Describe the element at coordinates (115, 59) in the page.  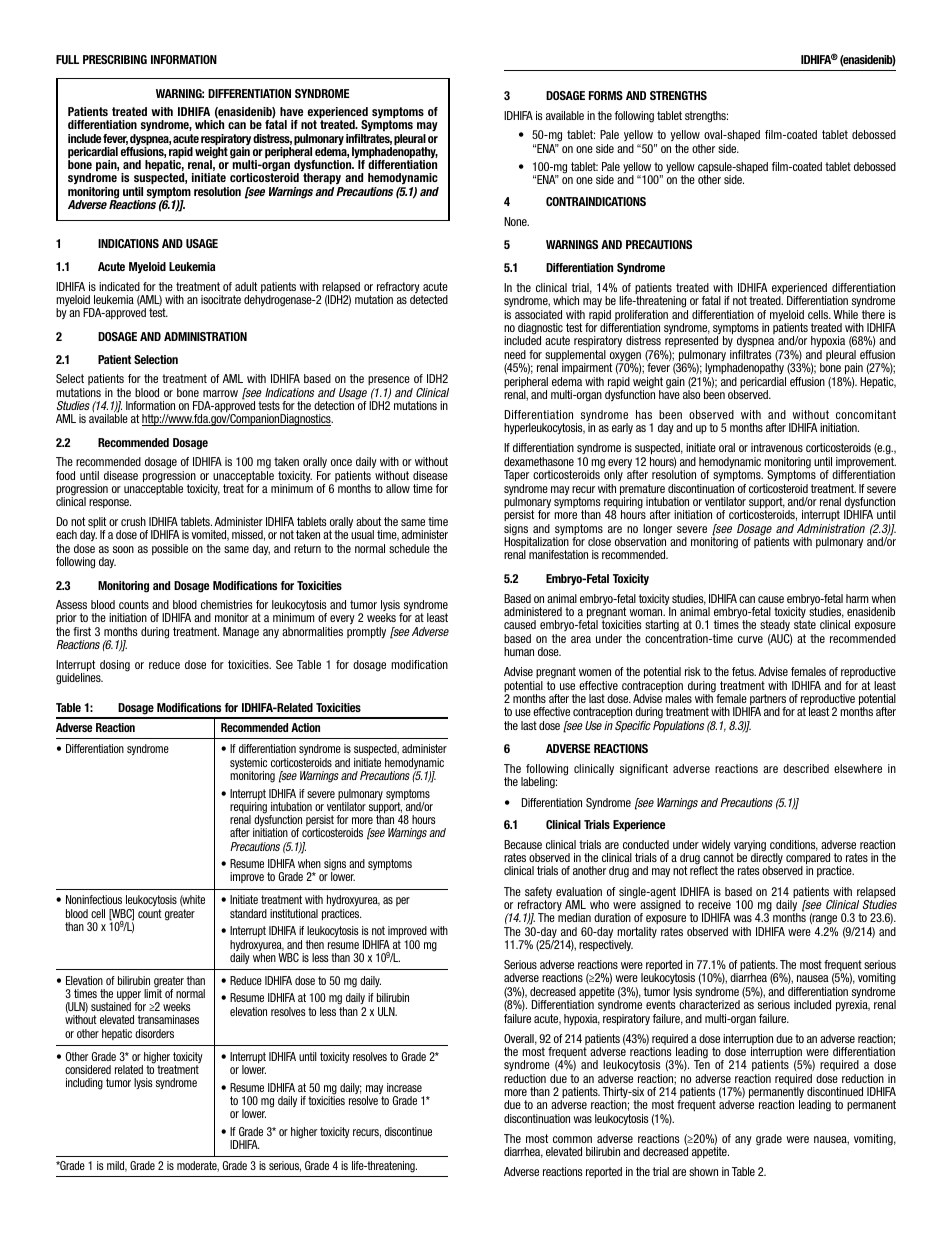
I see `PRESCRIBING` at that location.
